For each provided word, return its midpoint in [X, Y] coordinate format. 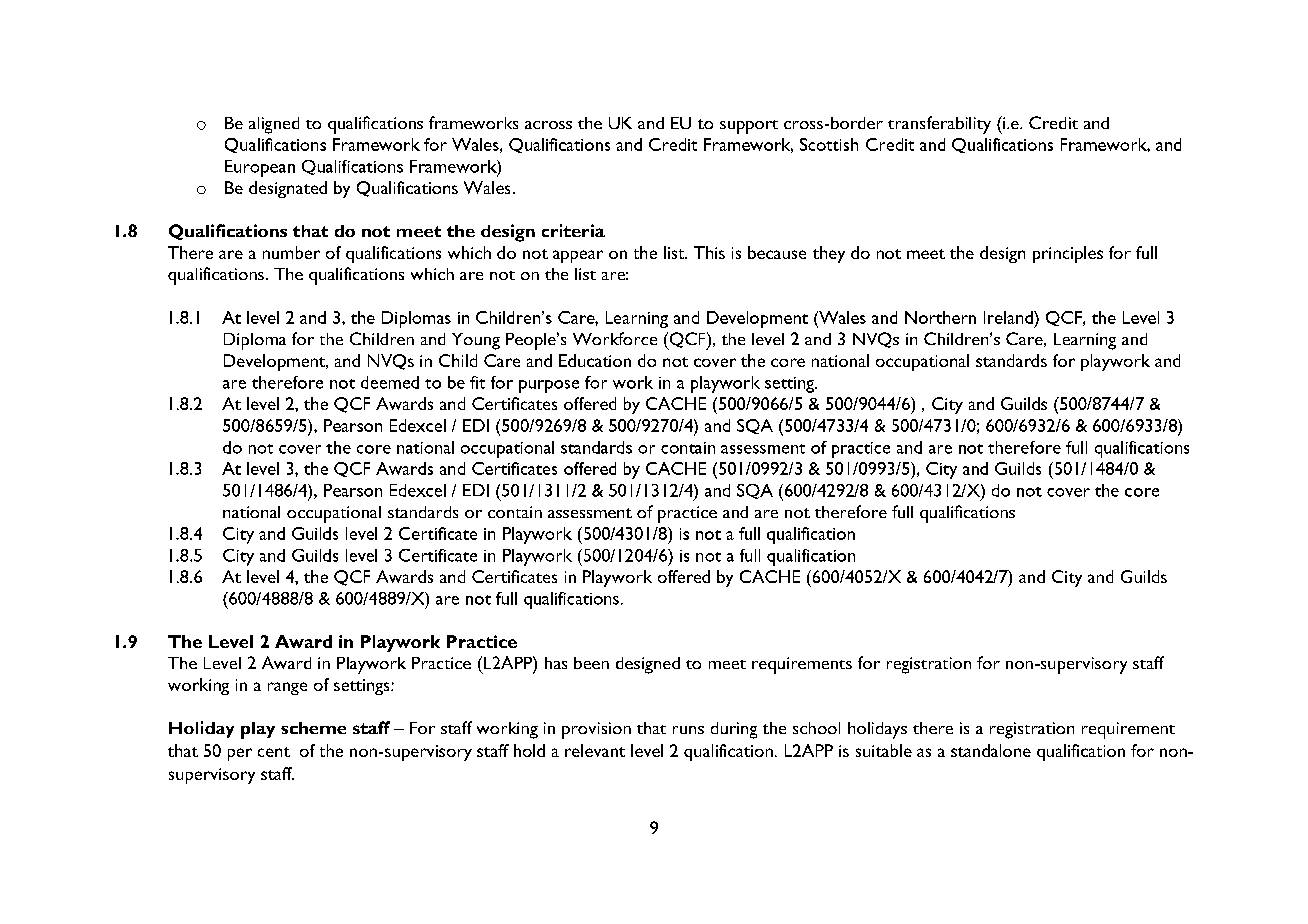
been [591, 663]
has [556, 663]
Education [595, 360]
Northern [940, 317]
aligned [274, 125]
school [816, 728]
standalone [991, 750]
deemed [390, 382]
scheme [313, 728]
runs [688, 730]
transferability [939, 125]
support [749, 127]
